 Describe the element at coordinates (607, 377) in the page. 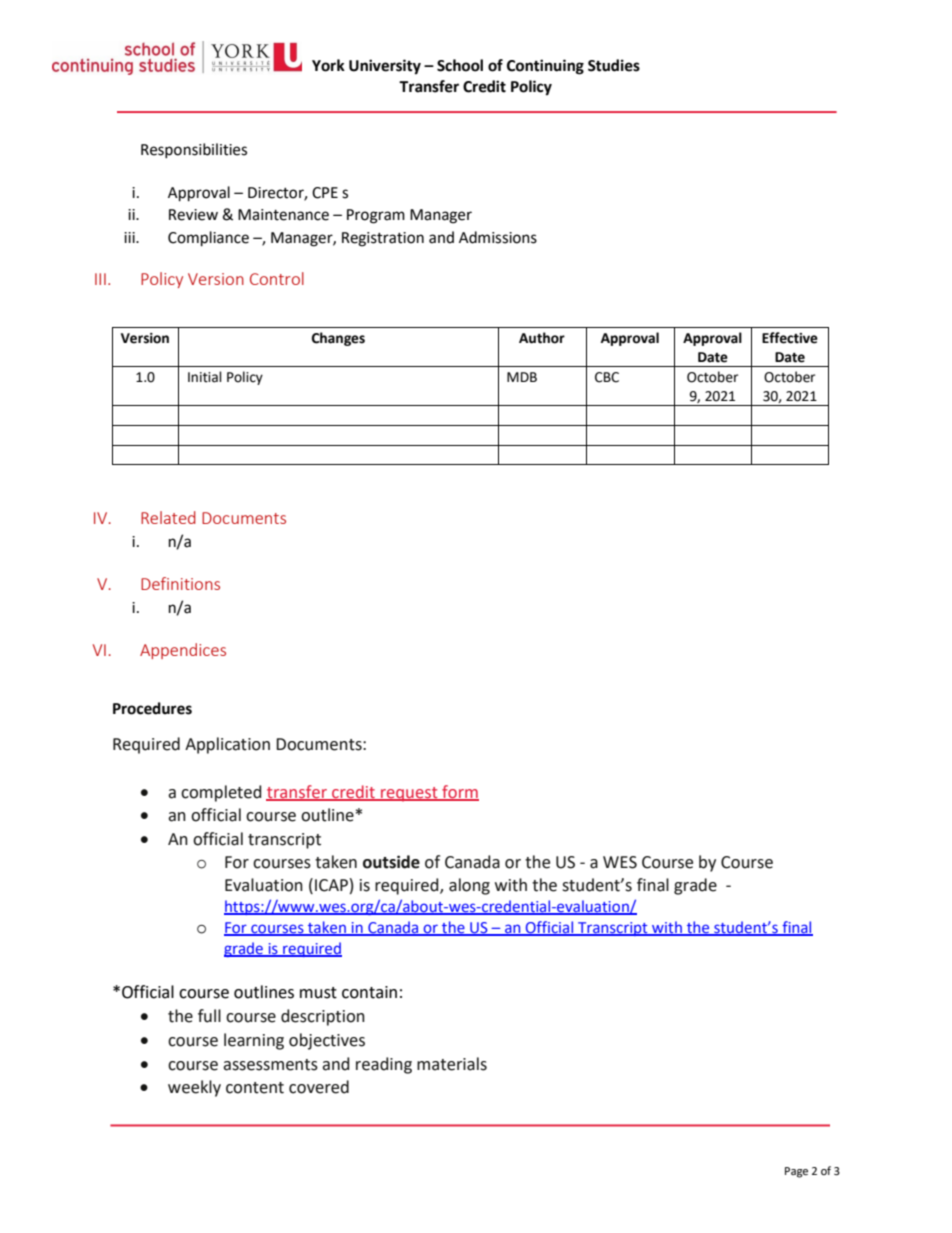

I see `CBC` at that location.
